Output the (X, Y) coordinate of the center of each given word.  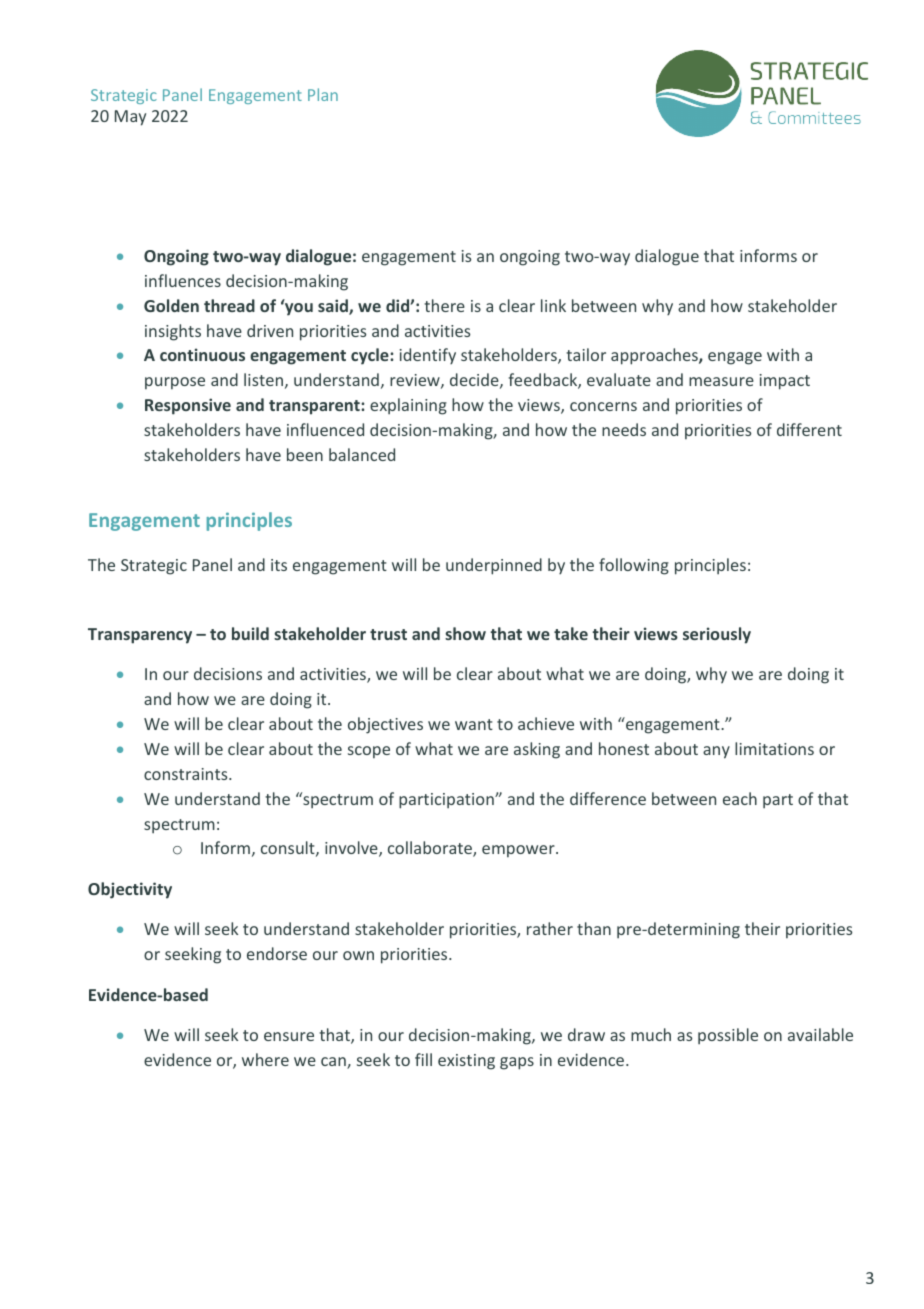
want (474, 724)
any (716, 752)
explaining (408, 406)
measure (721, 381)
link (553, 305)
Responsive (188, 406)
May (130, 118)
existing (466, 1062)
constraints (187, 774)
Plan (323, 94)
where (265, 1059)
